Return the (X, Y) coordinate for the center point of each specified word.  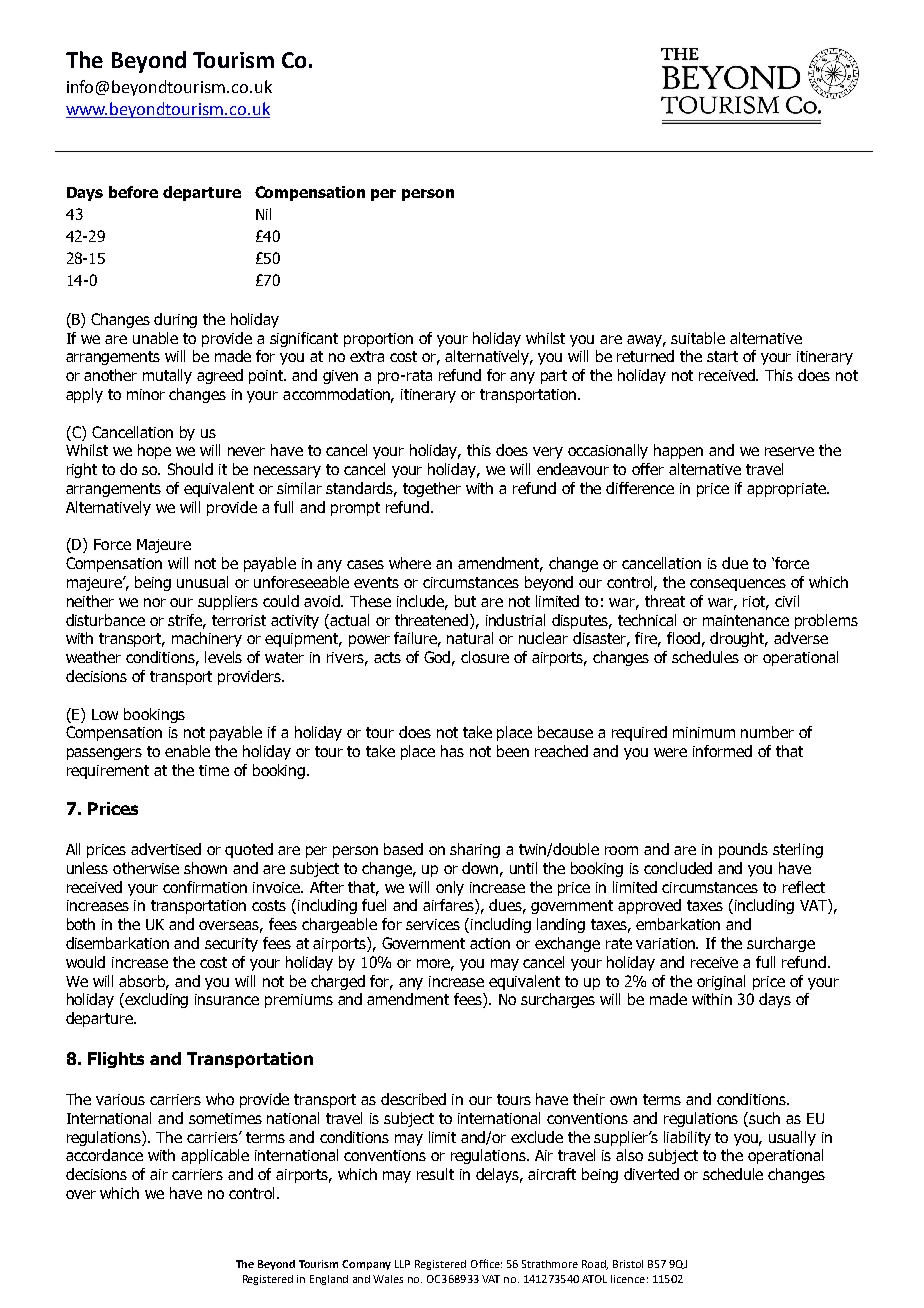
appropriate (788, 490)
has (452, 751)
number (767, 732)
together (432, 489)
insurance (227, 999)
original (721, 982)
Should (190, 469)
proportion (378, 340)
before (133, 192)
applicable (215, 1156)
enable (187, 751)
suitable (698, 338)
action (490, 943)
